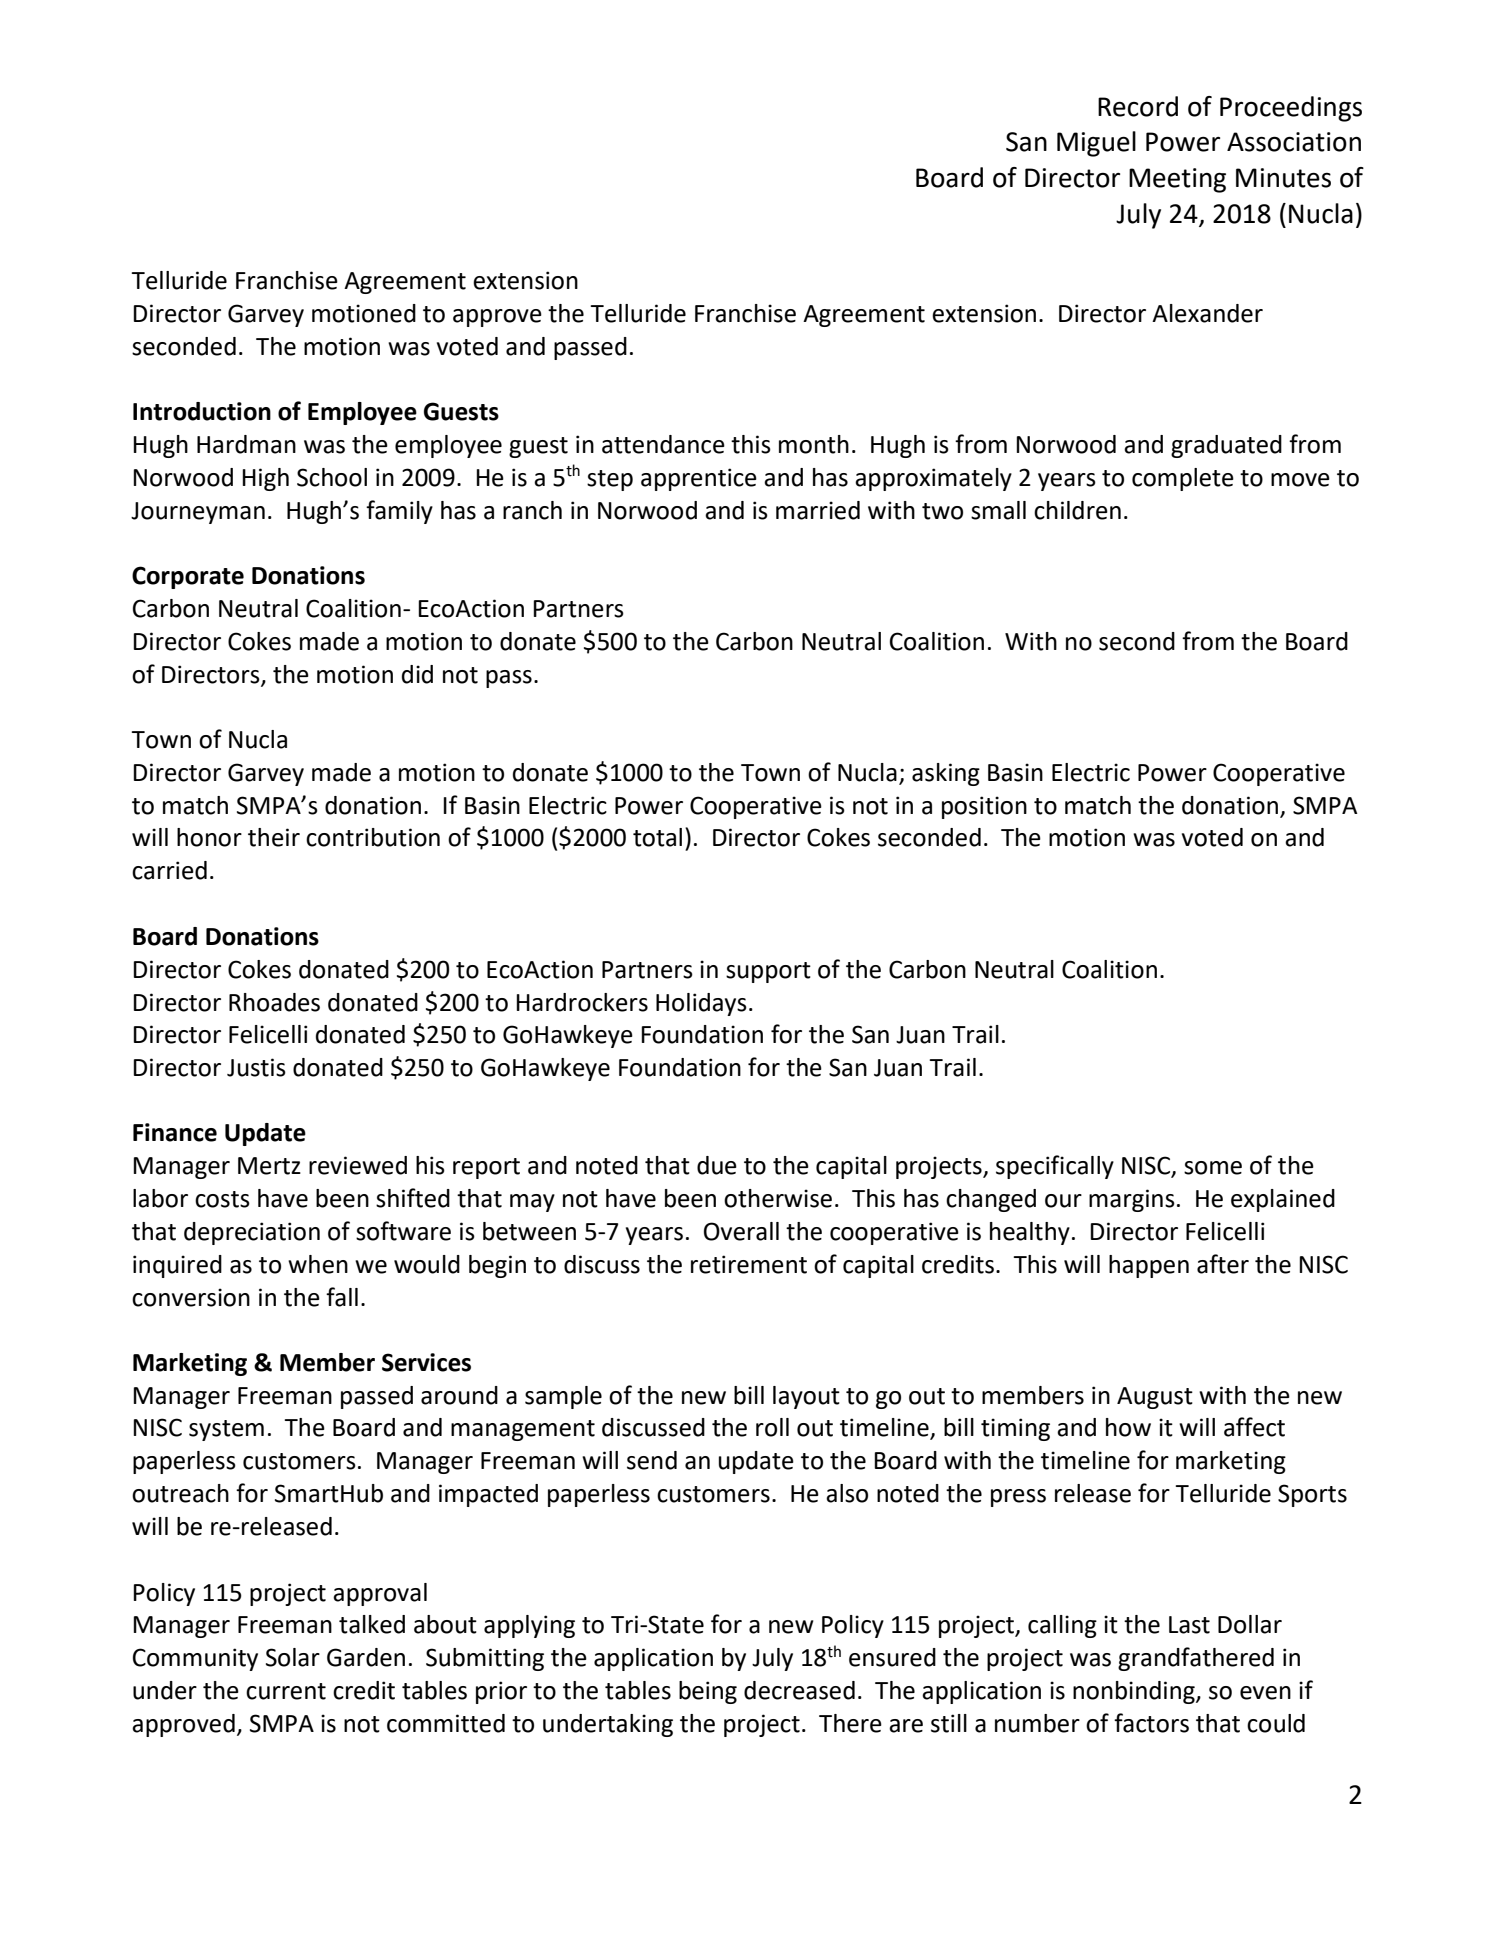 The height and width of the document is (1934, 1495). Describe the element at coordinates (1096, 144) in the document. I see `Miguel` at that location.
